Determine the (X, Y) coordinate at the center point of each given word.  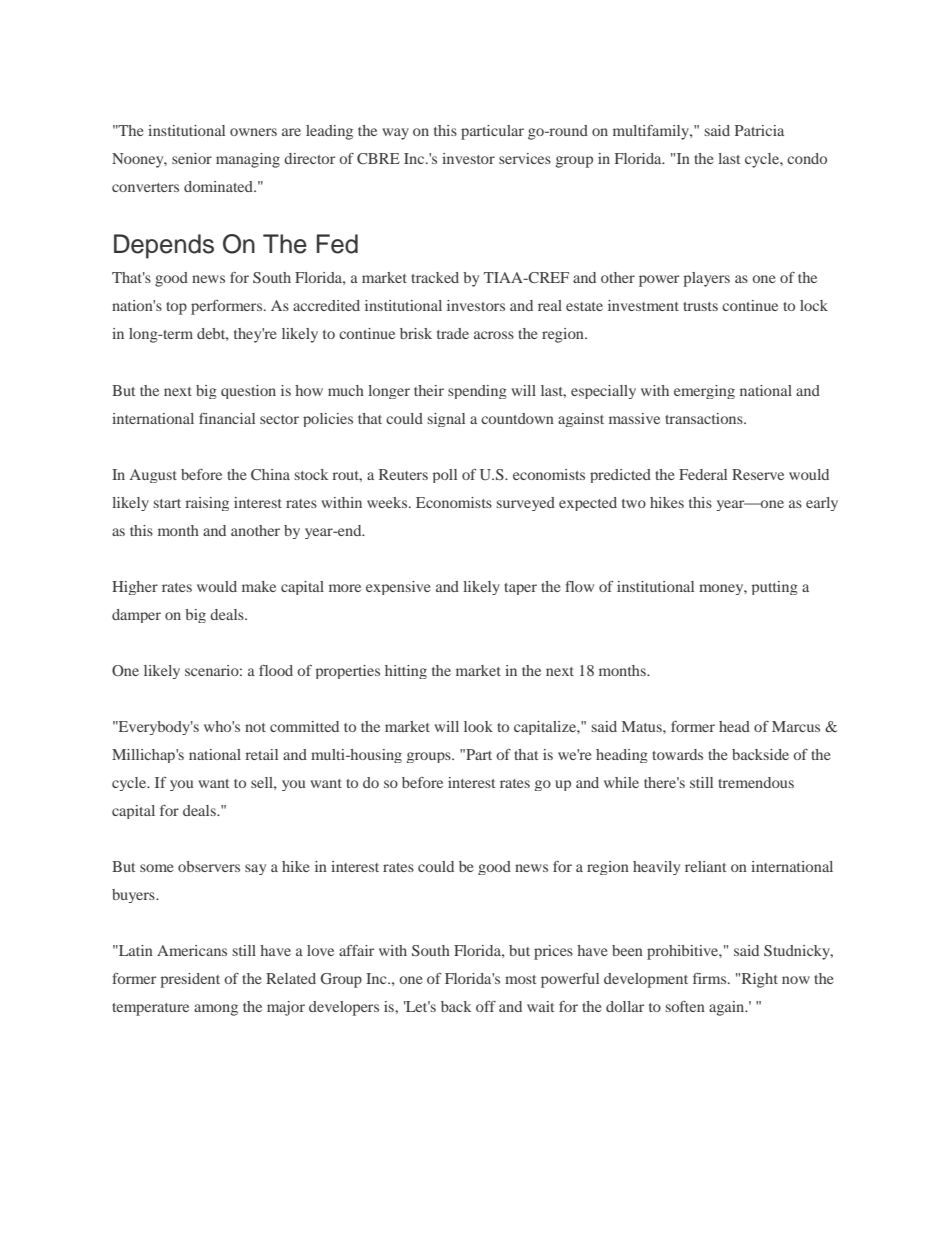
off (486, 1006)
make (259, 586)
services (525, 158)
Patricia (759, 130)
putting (775, 588)
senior (192, 158)
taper (520, 589)
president (190, 980)
